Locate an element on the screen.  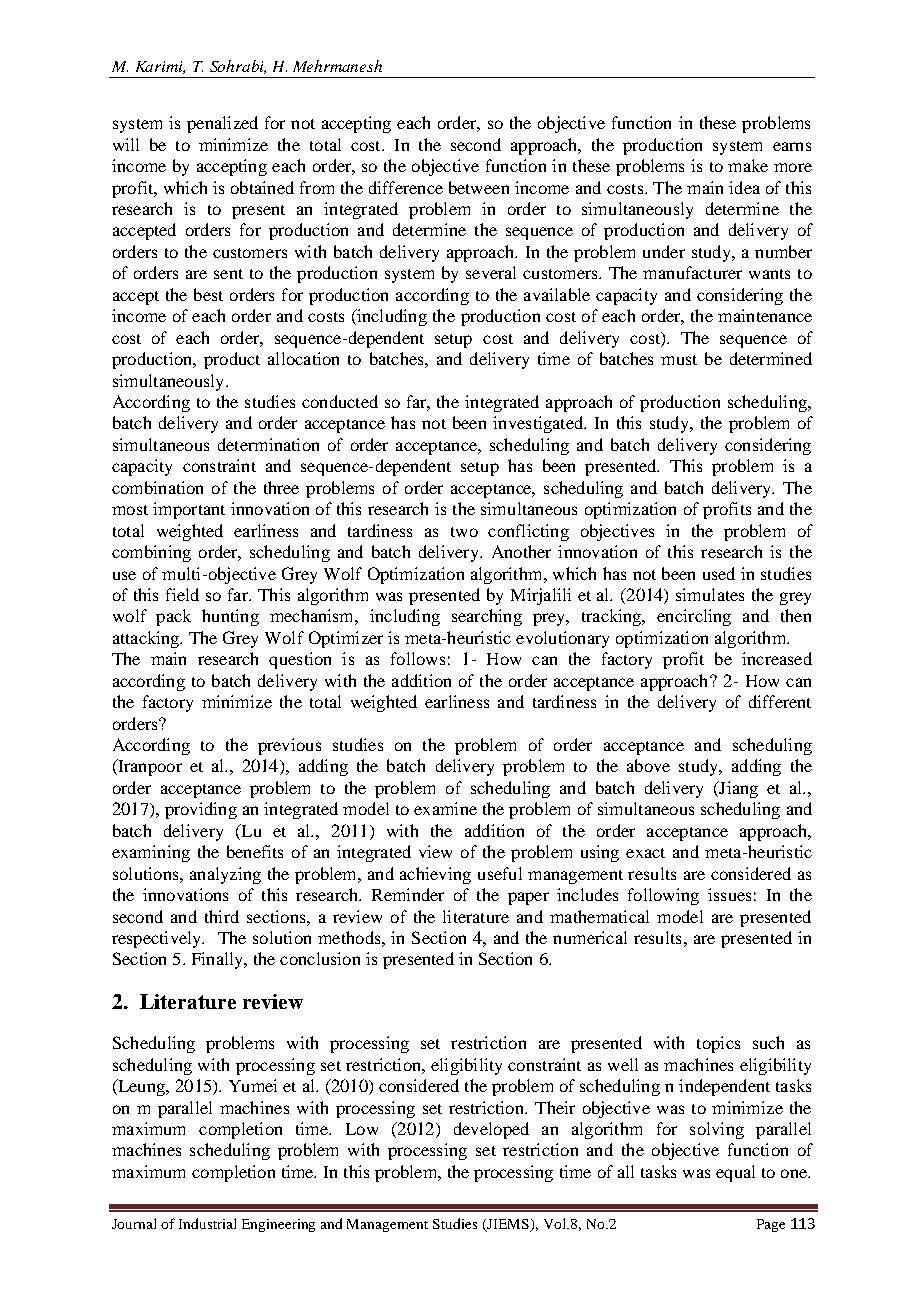
make is located at coordinates (748, 165).
